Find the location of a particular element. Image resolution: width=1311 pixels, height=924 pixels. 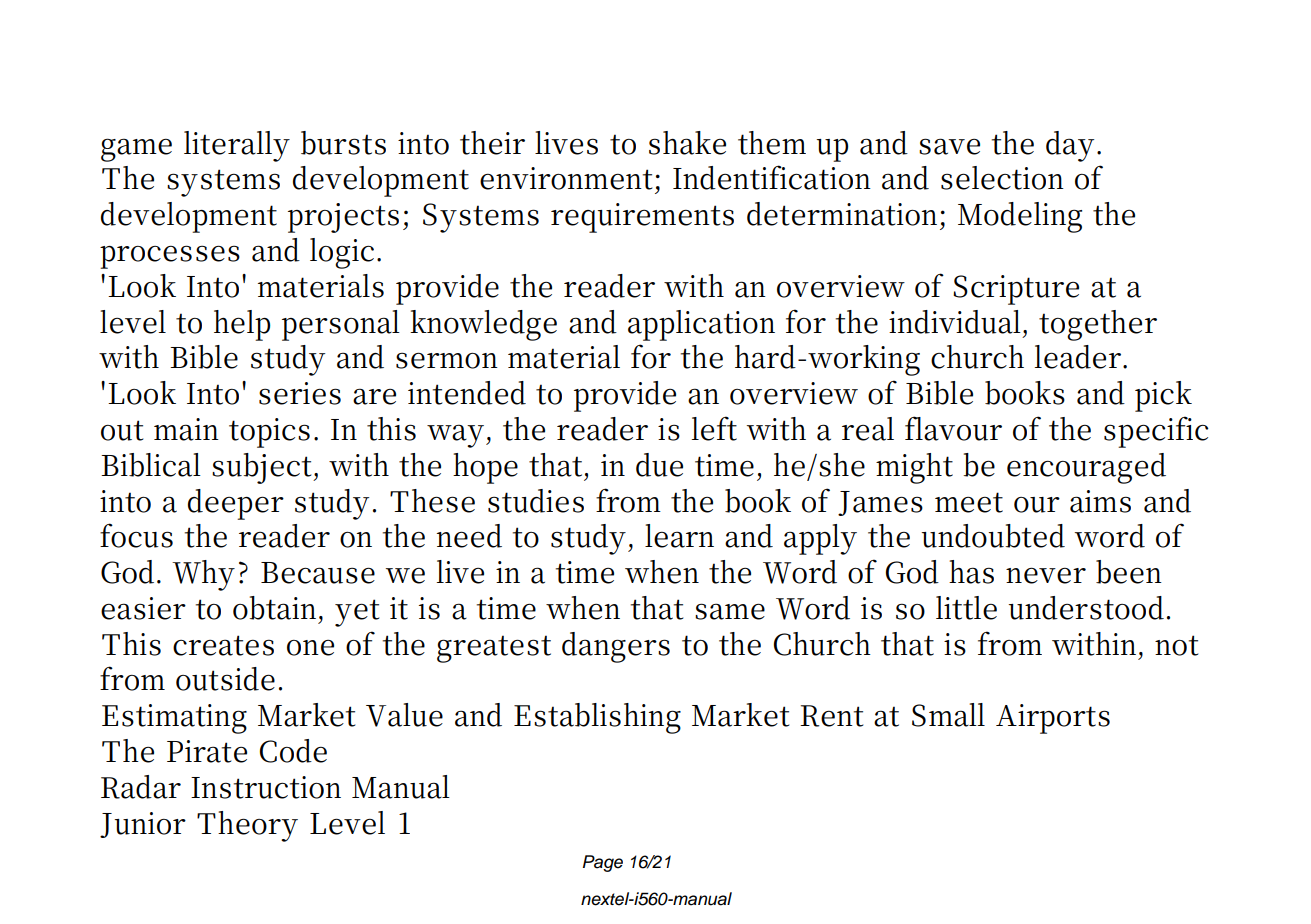

outside is located at coordinates (225, 679).
